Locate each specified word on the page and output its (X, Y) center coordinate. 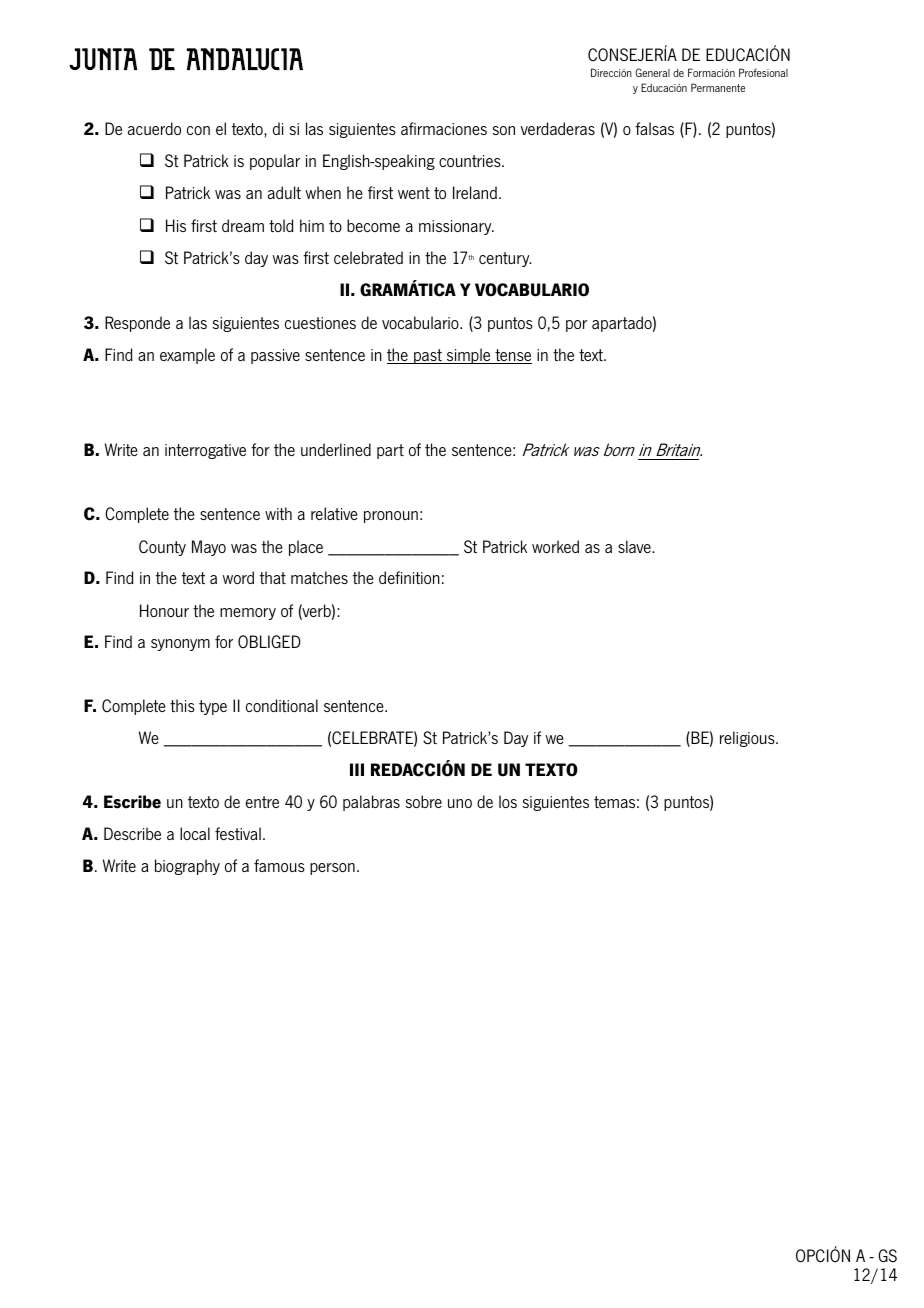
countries (471, 161)
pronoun (391, 517)
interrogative (205, 451)
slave (635, 546)
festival (238, 833)
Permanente (718, 87)
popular (275, 162)
